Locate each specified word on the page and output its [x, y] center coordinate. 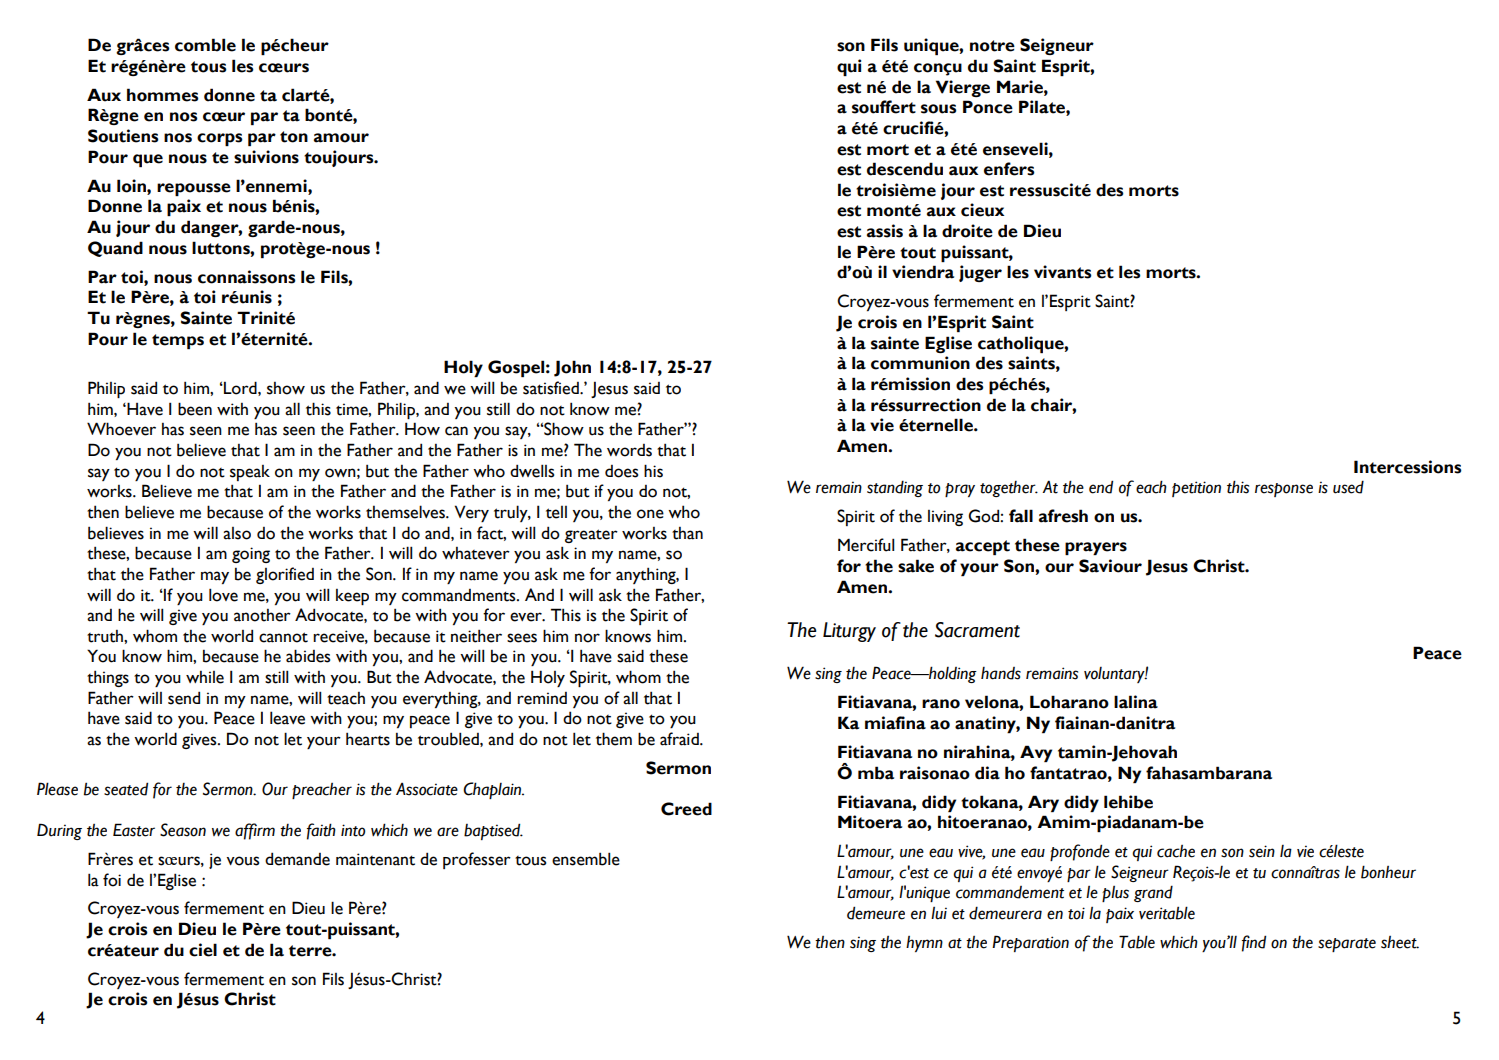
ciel [203, 950]
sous [938, 109]
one [650, 514]
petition [1196, 489]
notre [992, 46]
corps [219, 139]
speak [250, 473]
